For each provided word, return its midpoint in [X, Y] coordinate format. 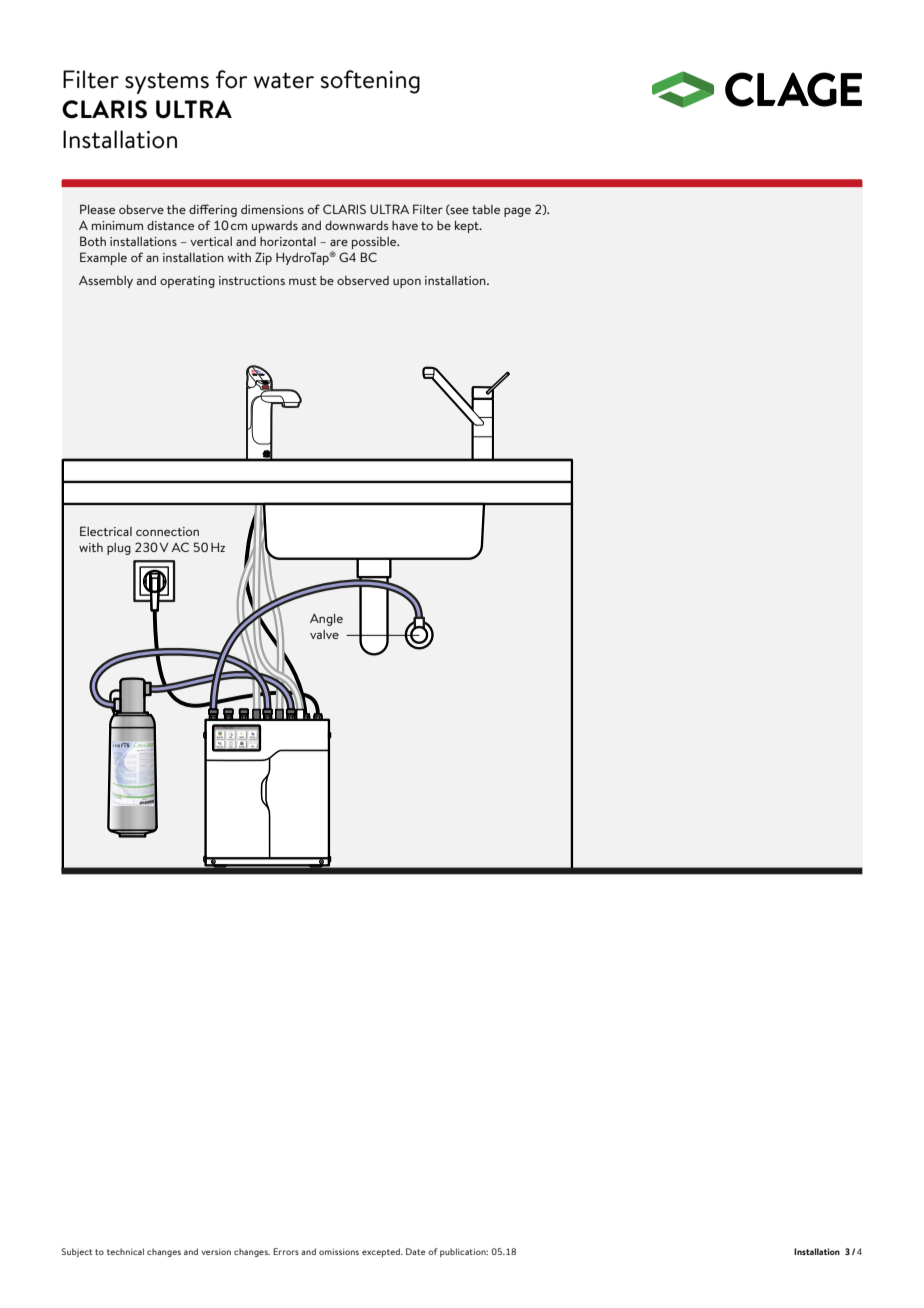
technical [125, 1251]
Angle [326, 620]
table [486, 209]
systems [167, 83]
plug [119, 549]
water [284, 80]
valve [324, 634]
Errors [286, 1251]
